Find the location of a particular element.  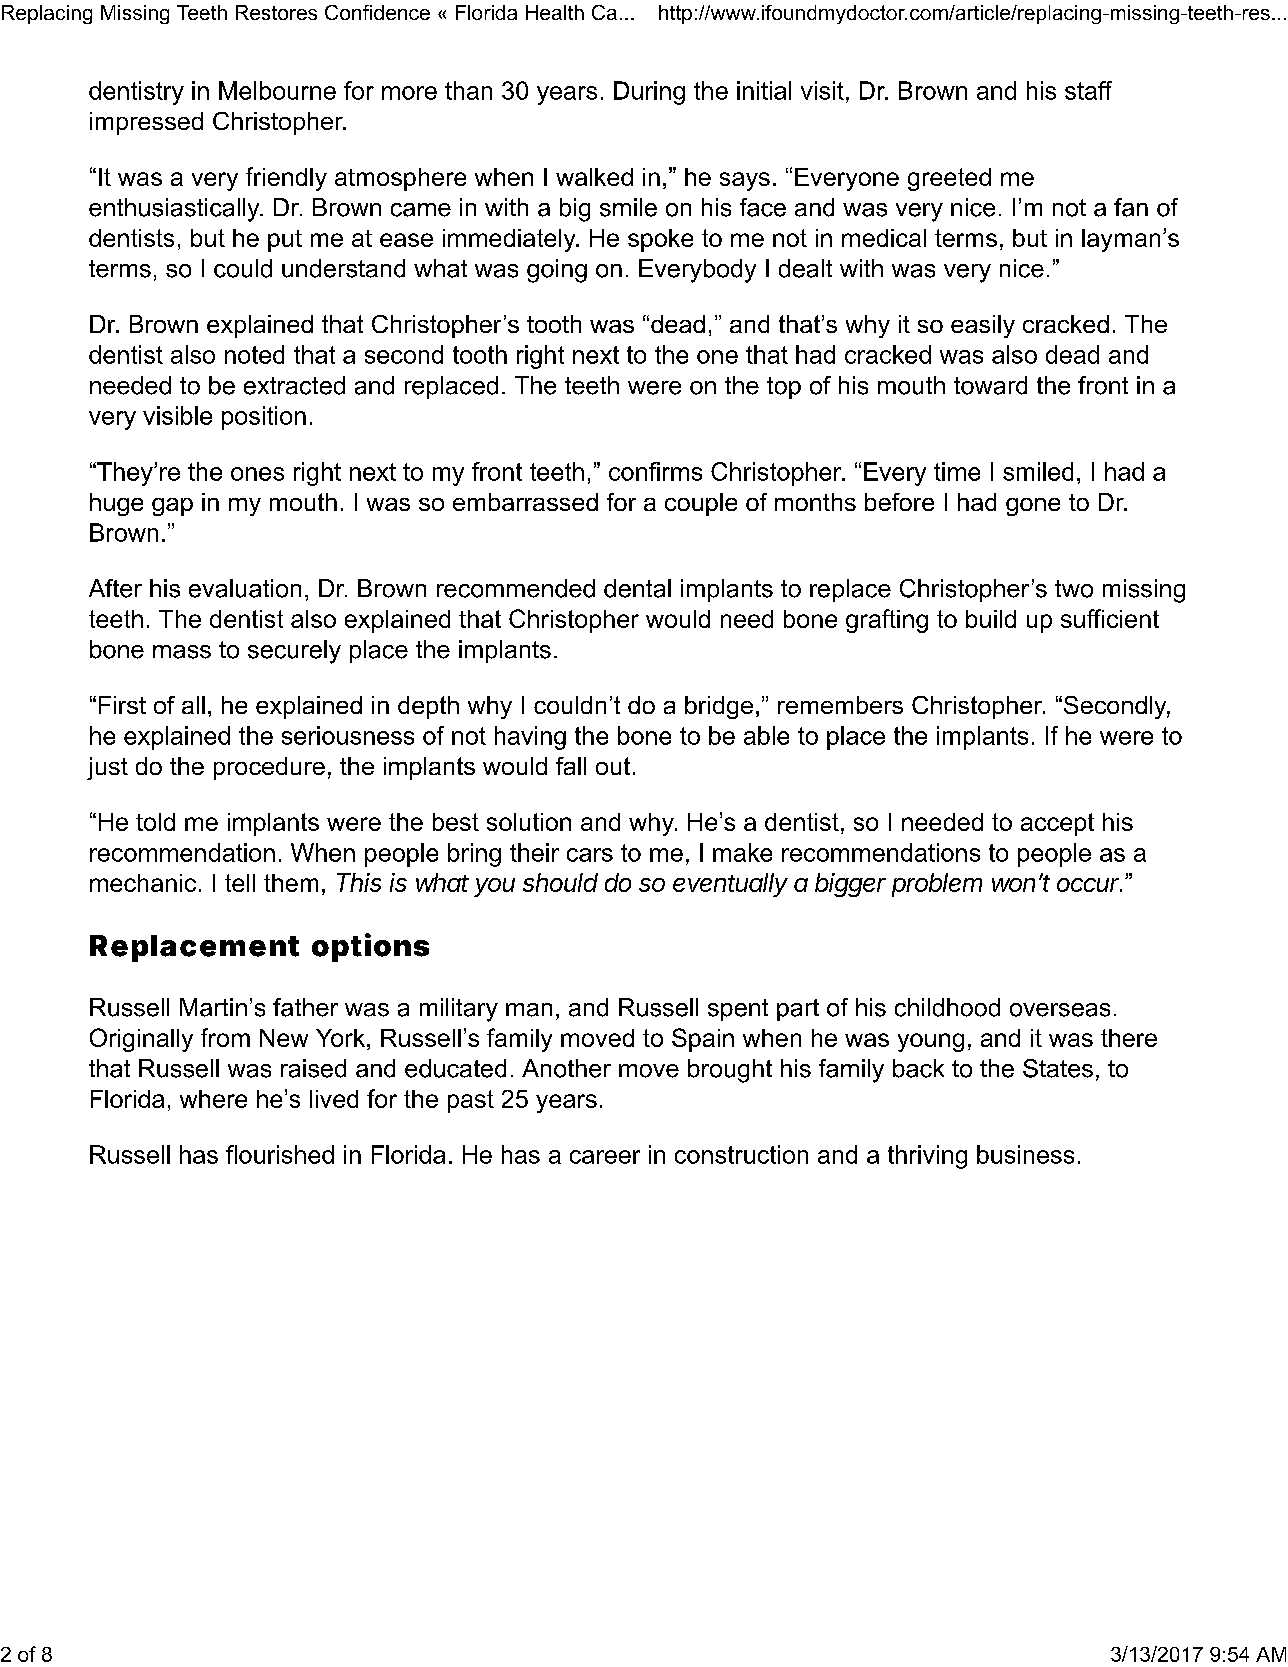

where is located at coordinates (213, 1099).
